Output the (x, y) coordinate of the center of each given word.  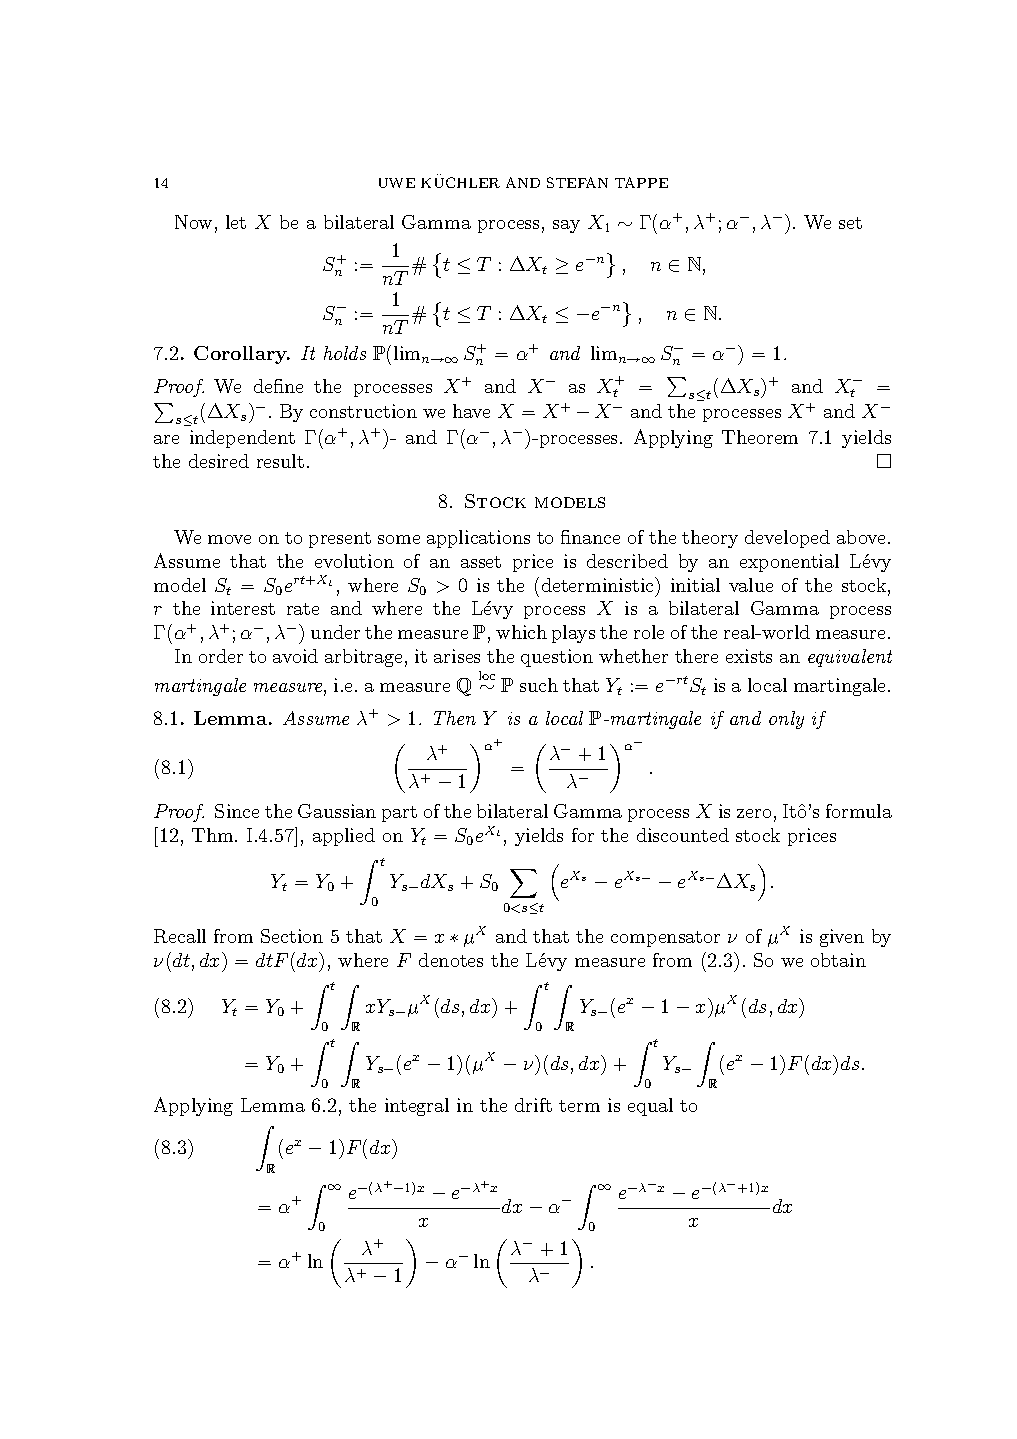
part (399, 814)
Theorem (760, 437)
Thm (214, 835)
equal (650, 1107)
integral (417, 1107)
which (521, 632)
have (471, 411)
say (566, 226)
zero (754, 813)
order (221, 656)
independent (242, 439)
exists (749, 656)
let (236, 222)
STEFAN (577, 182)
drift (533, 1105)
